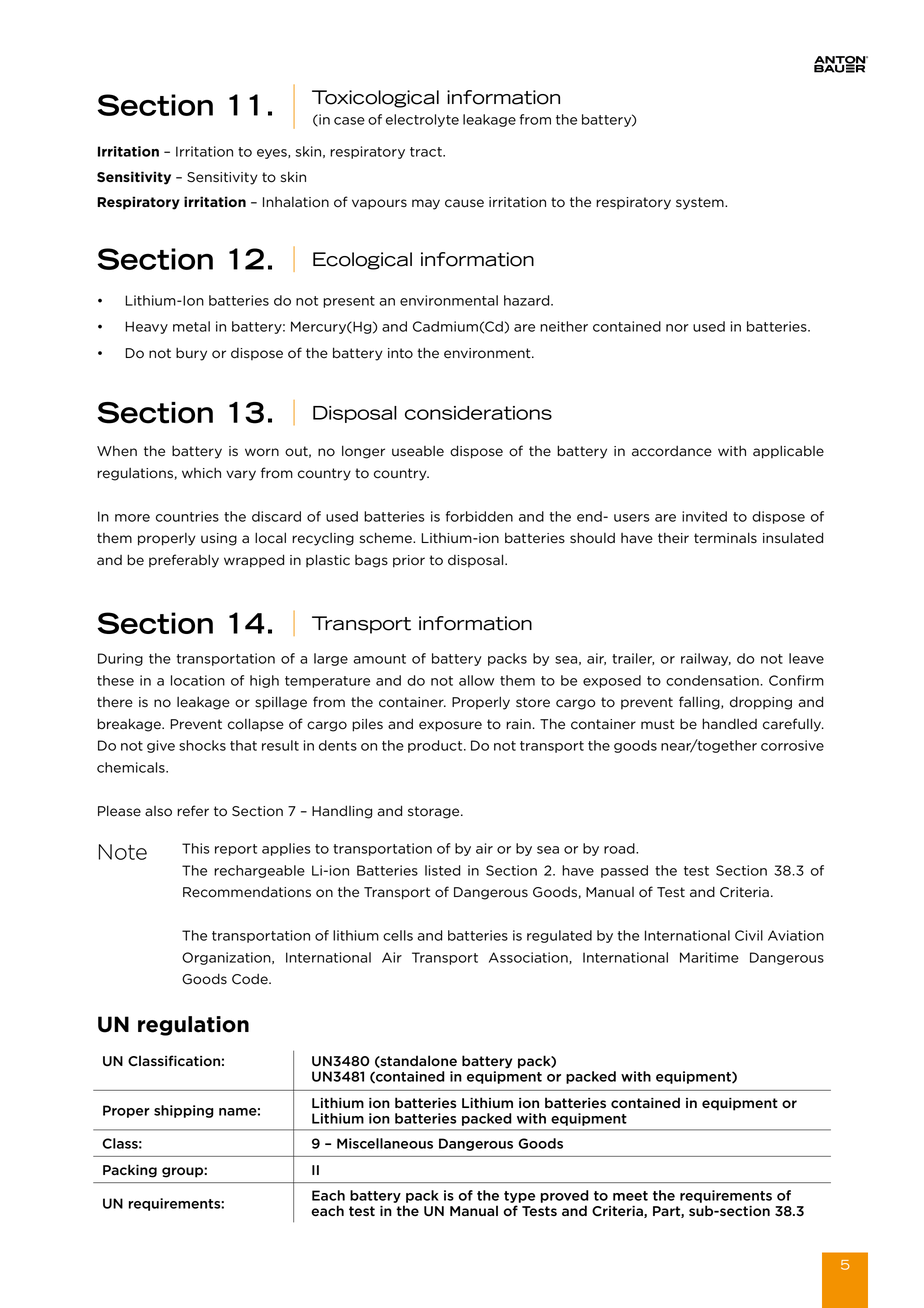  I want to click on location, so click(198, 680).
